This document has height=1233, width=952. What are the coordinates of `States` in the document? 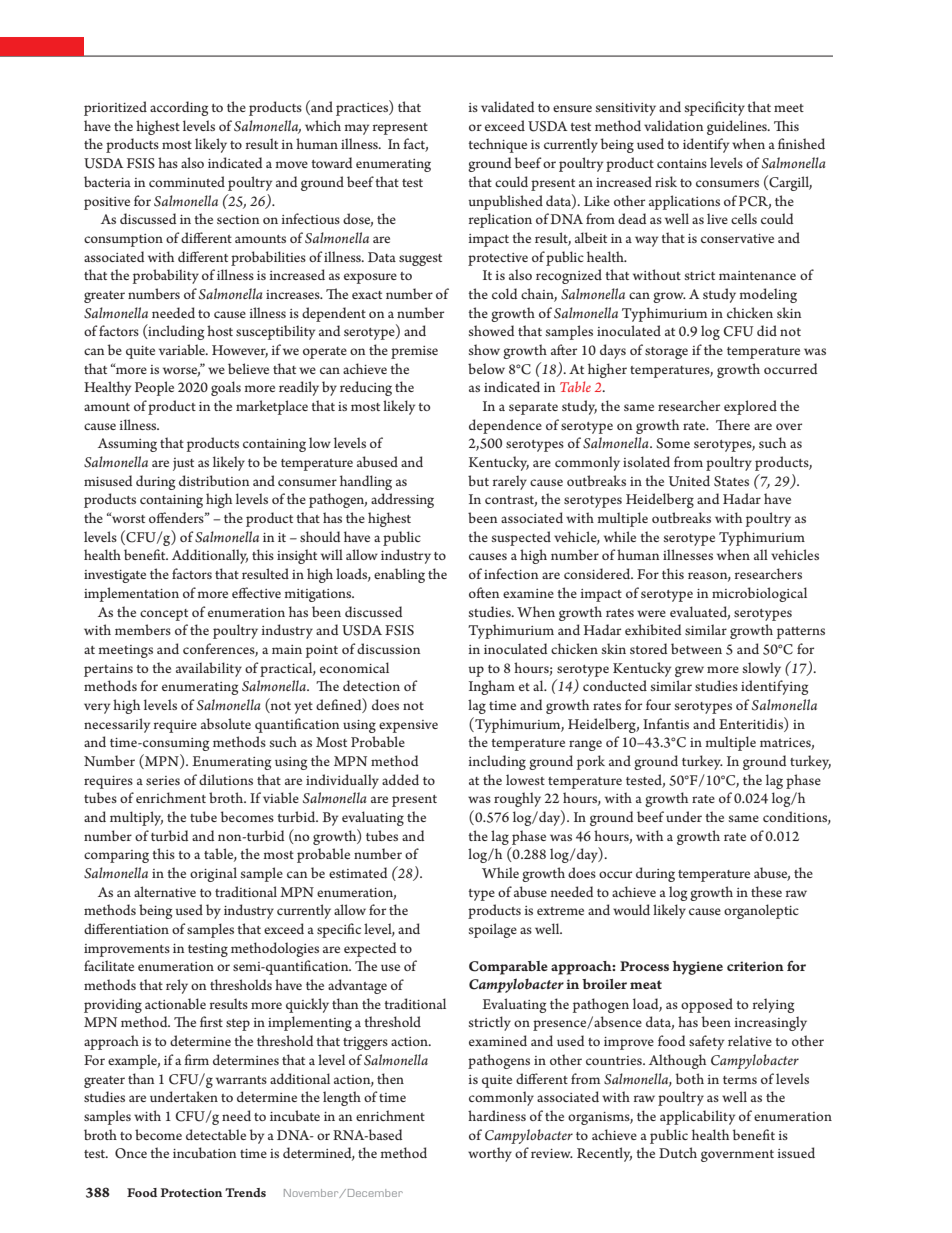 It's located at (731, 481).
